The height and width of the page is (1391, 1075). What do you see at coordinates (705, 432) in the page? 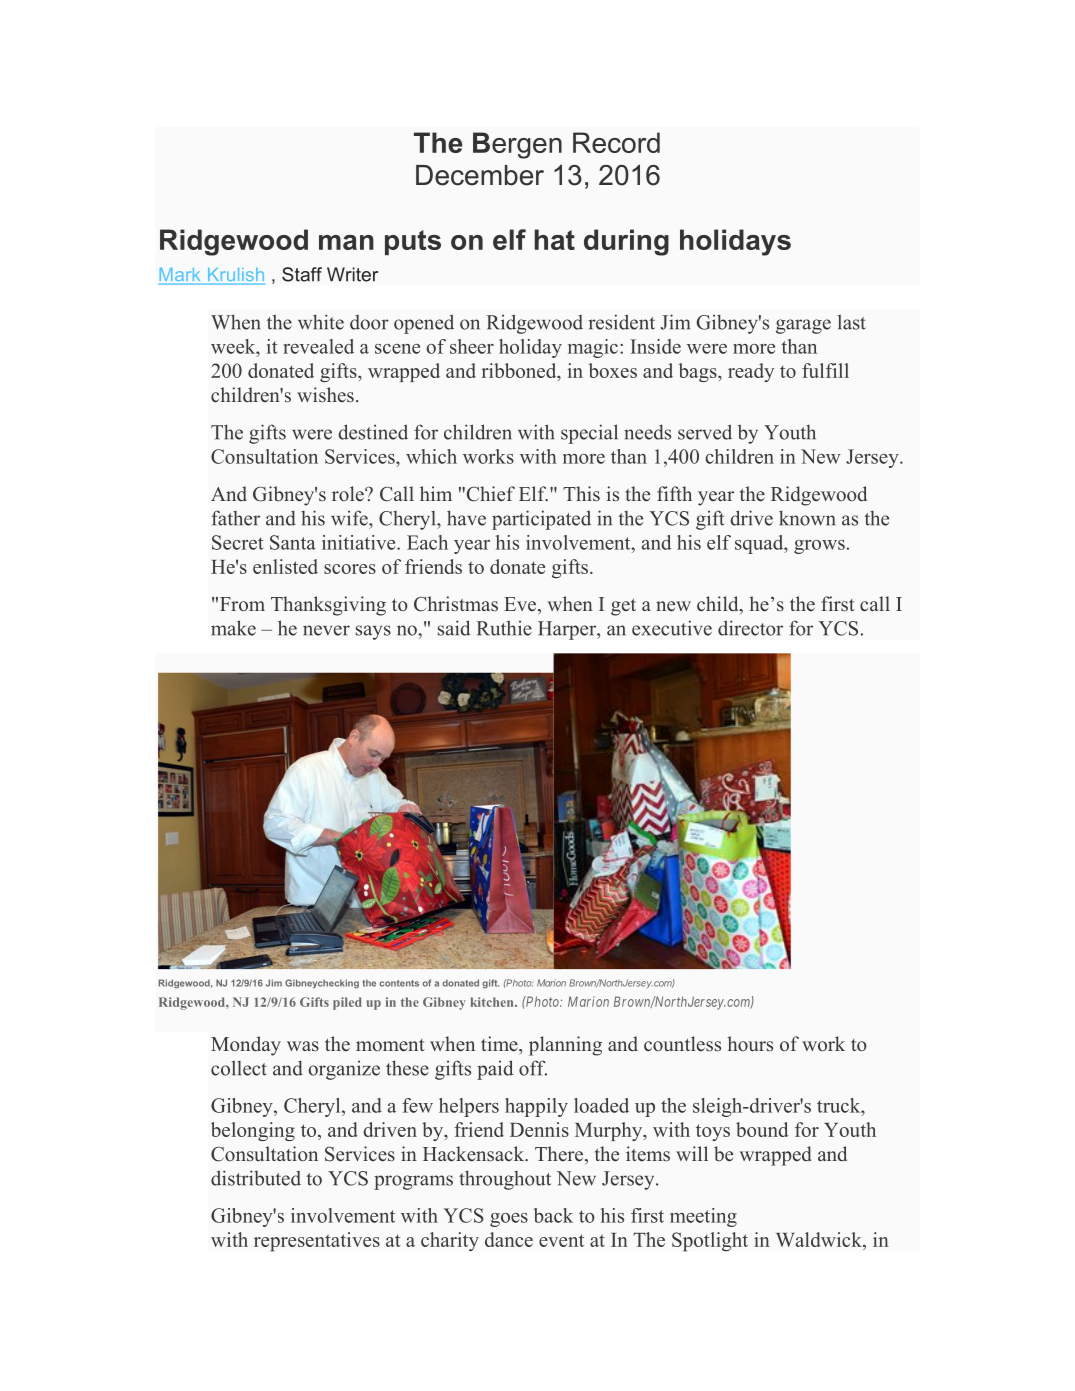
I see `served` at bounding box center [705, 432].
